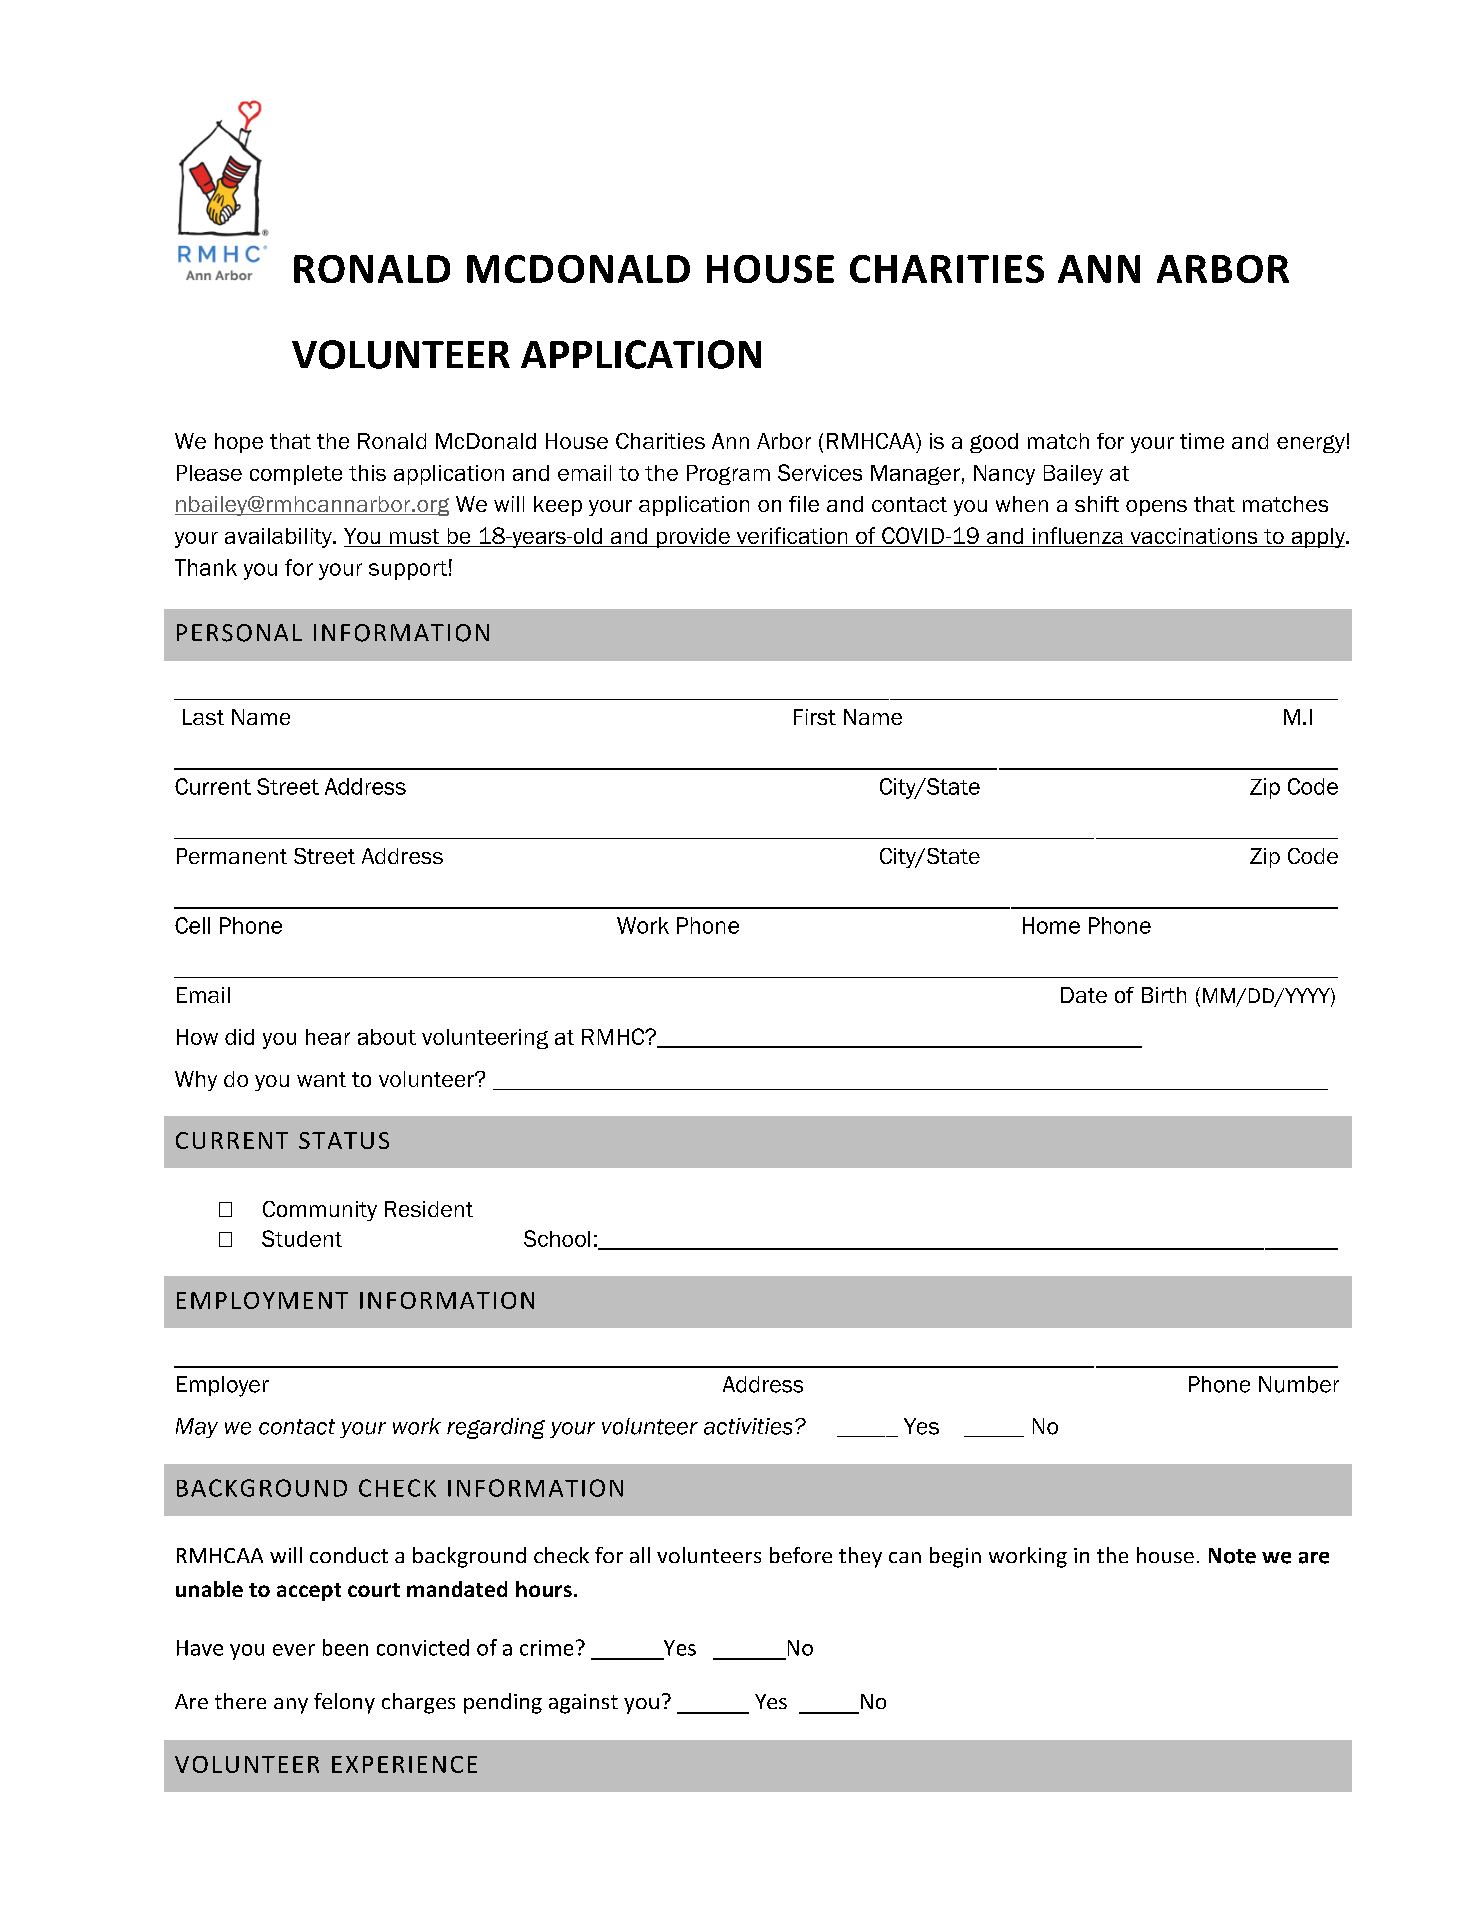  What do you see at coordinates (1164, 995) in the screenshot?
I see `Birth` at bounding box center [1164, 995].
